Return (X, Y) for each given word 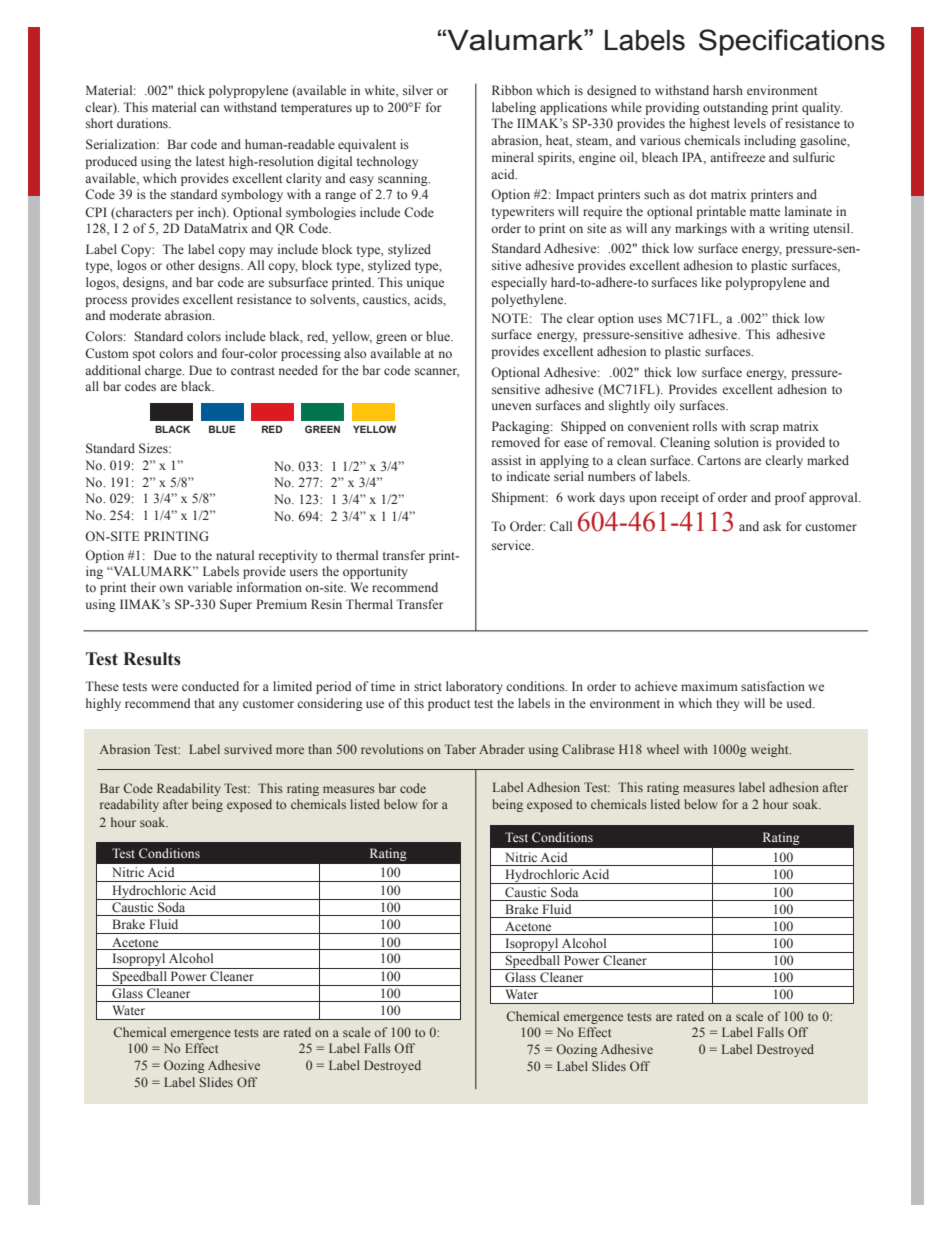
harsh (728, 90)
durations (143, 123)
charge (164, 371)
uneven (511, 406)
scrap (764, 429)
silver (418, 90)
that (204, 703)
